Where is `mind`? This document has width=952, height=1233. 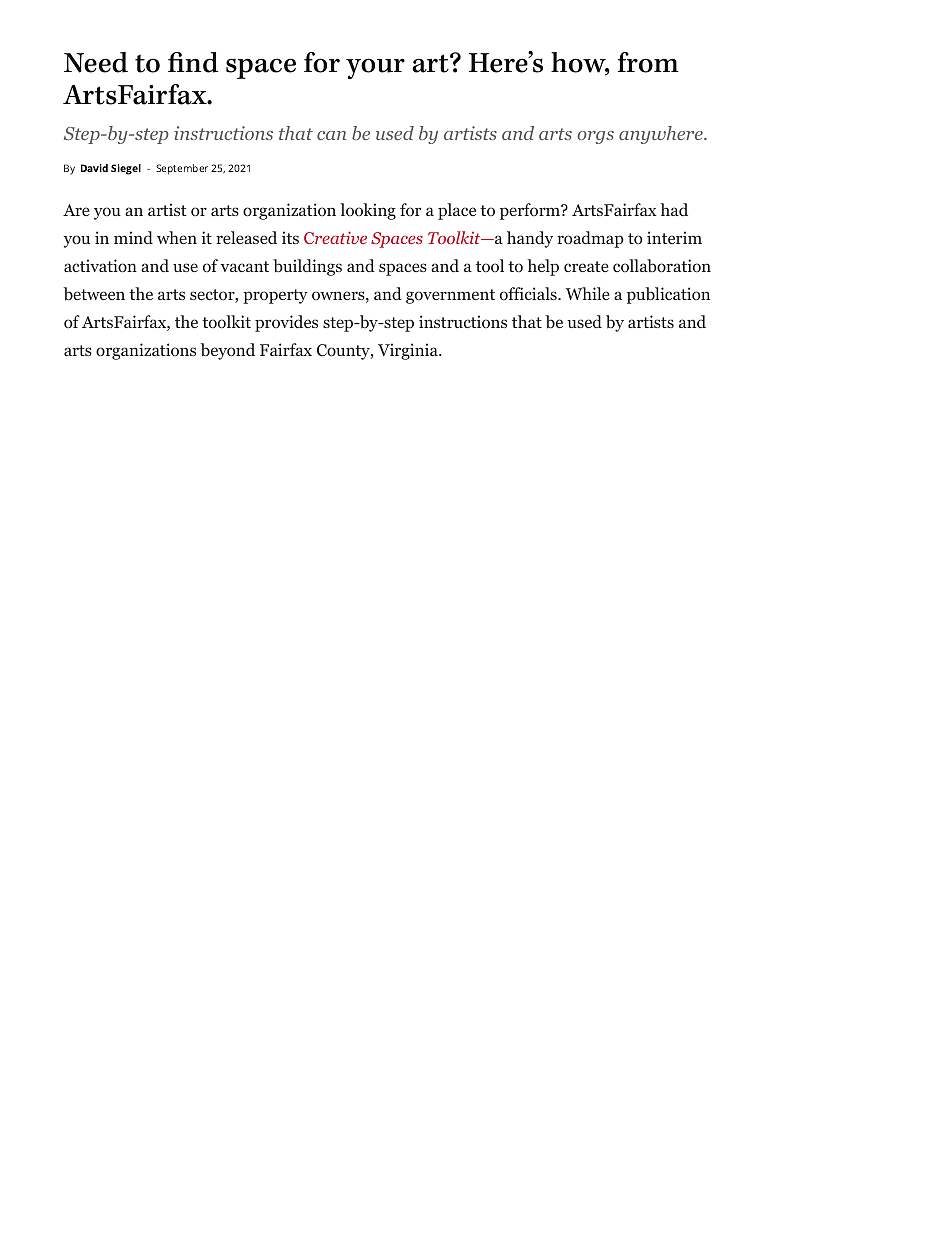
mind is located at coordinates (133, 237).
